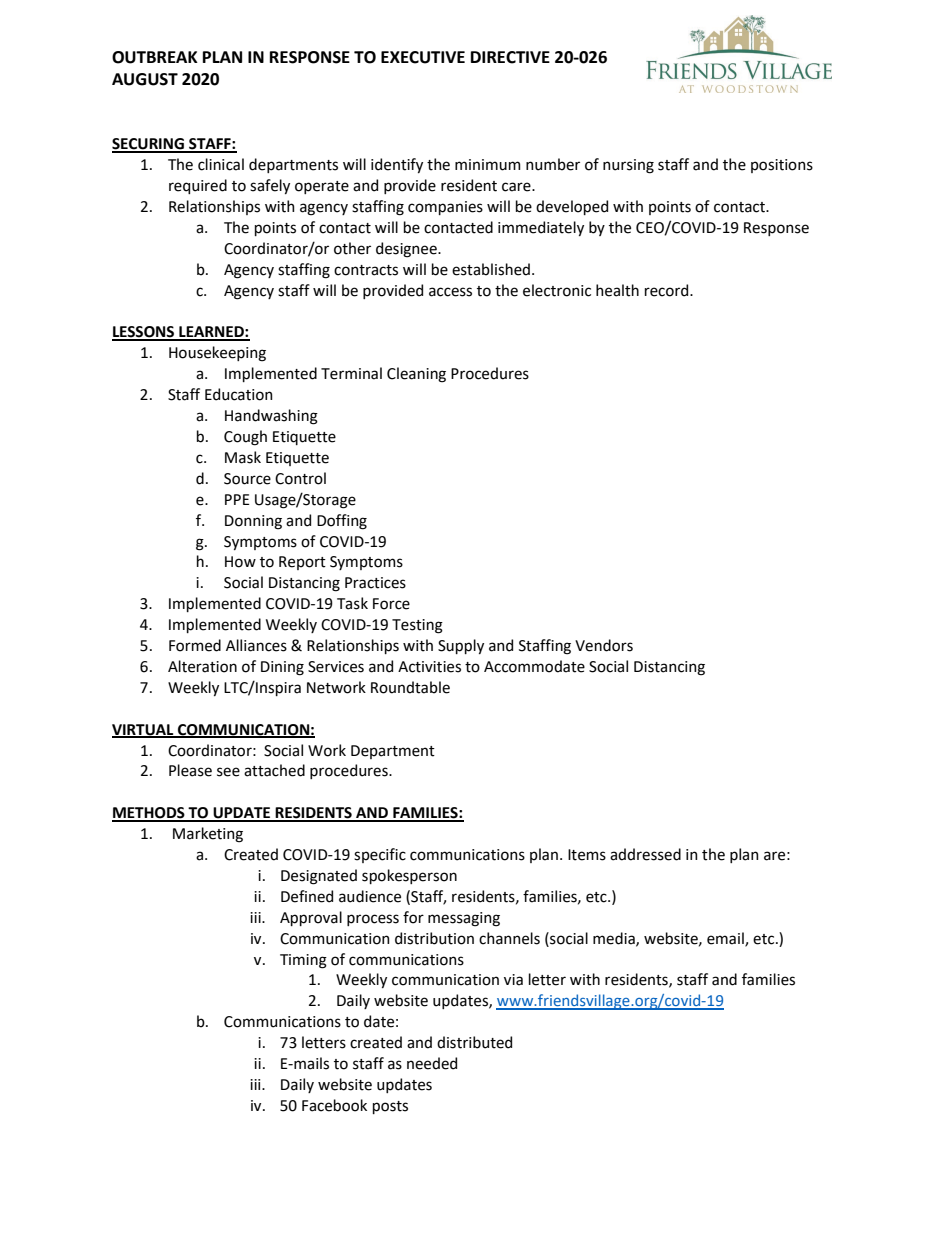 Image resolution: width=952 pixels, height=1233 pixels. I want to click on record, so click(668, 290).
